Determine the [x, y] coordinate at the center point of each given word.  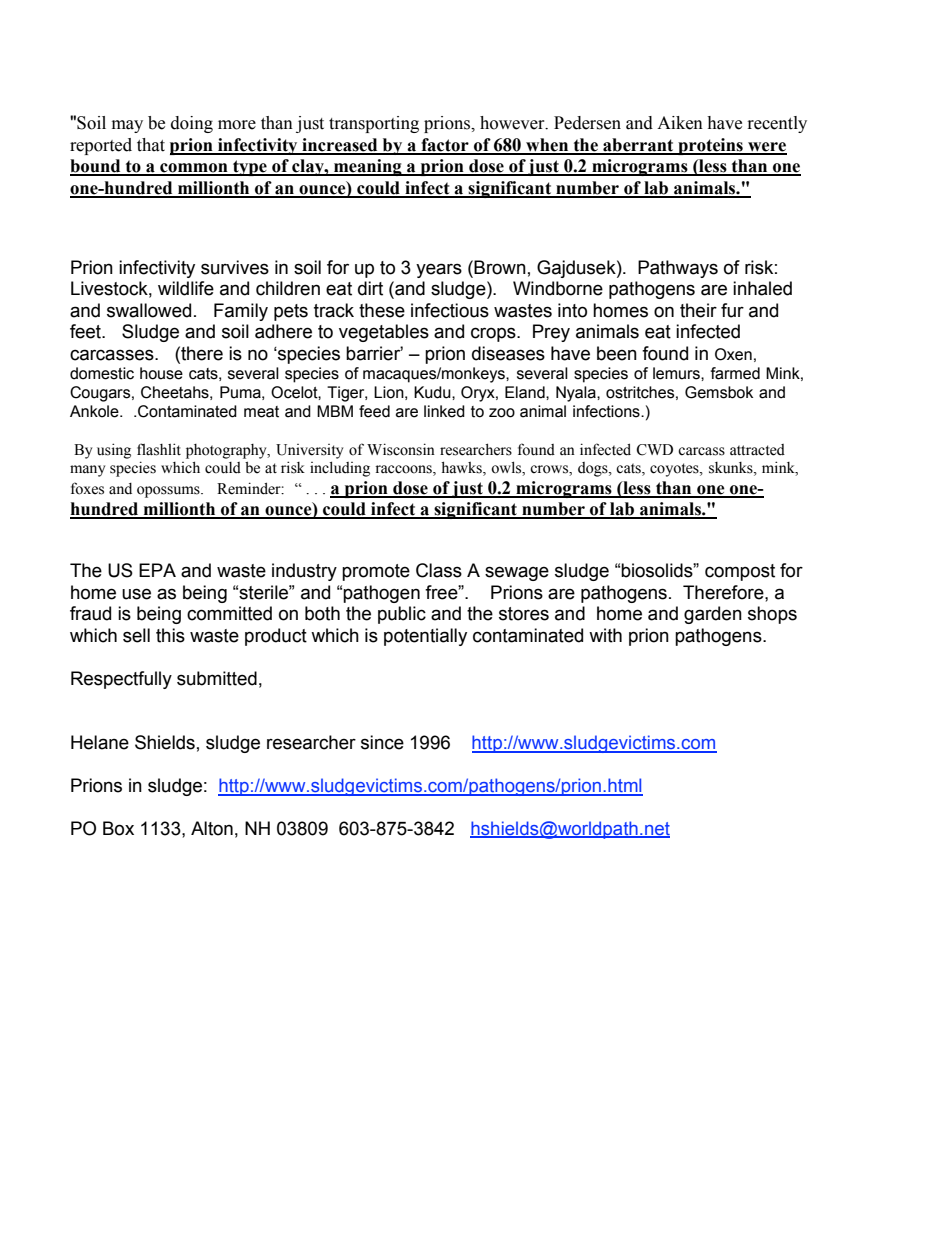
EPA [157, 570]
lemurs [677, 373]
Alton [212, 828]
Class [439, 570]
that [151, 145]
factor [445, 146]
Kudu [433, 392]
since [382, 742]
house [161, 373]
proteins [710, 146]
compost [740, 572]
